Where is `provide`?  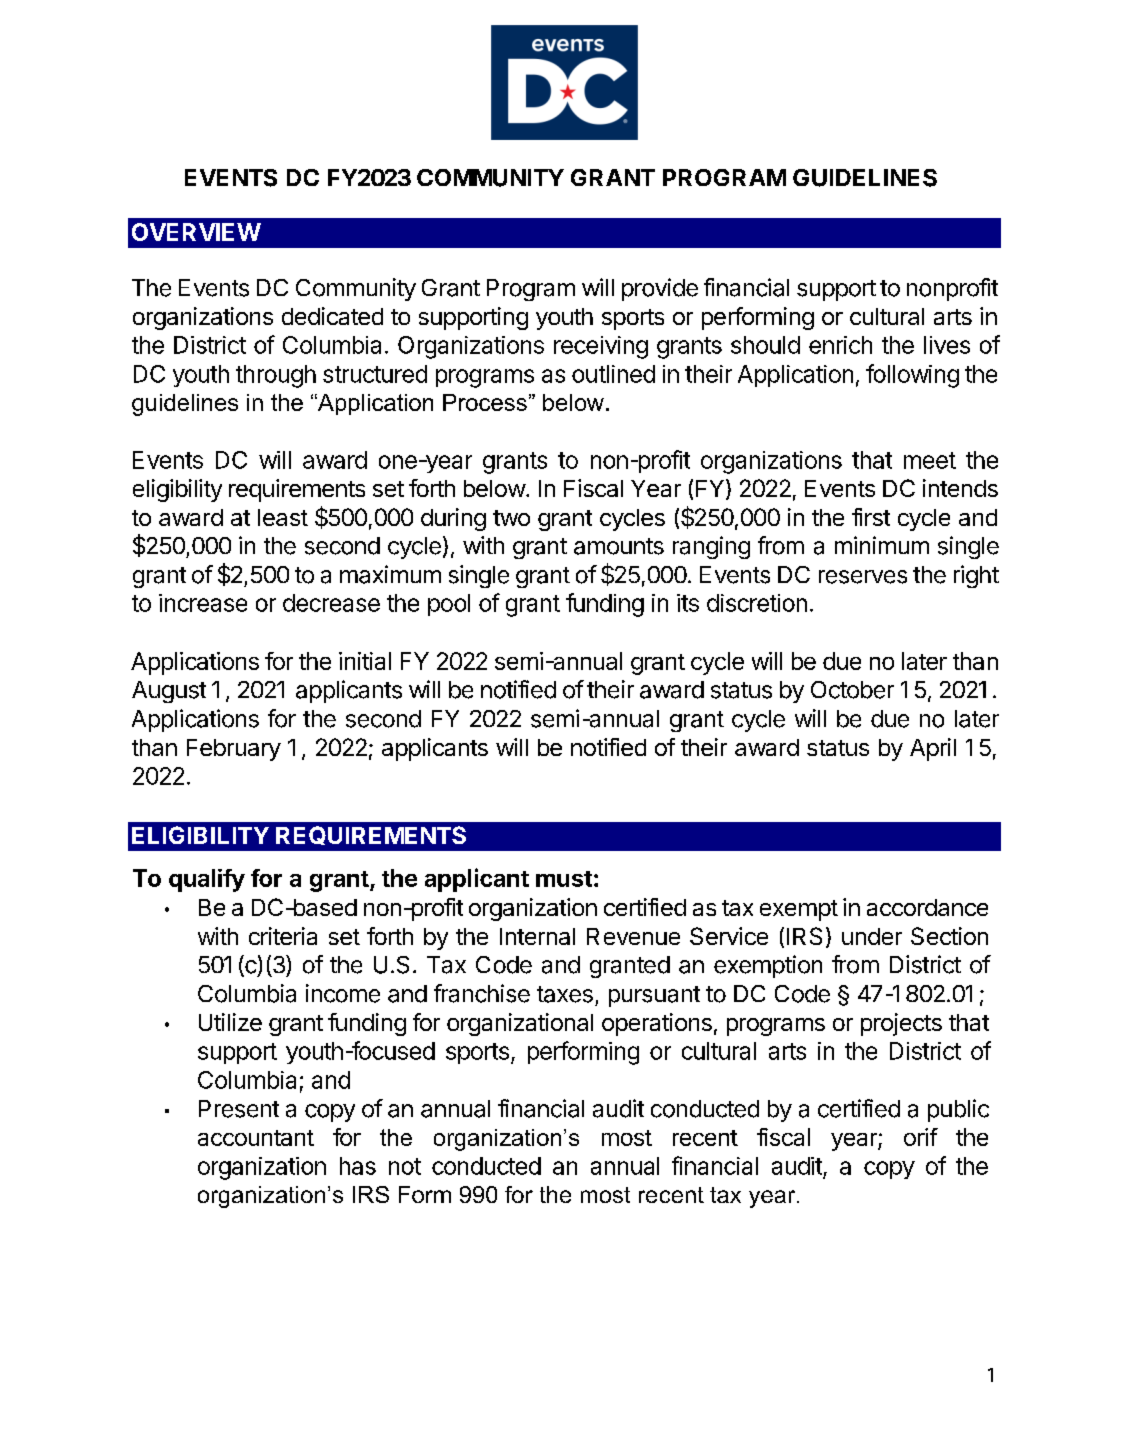
provide is located at coordinates (660, 289).
